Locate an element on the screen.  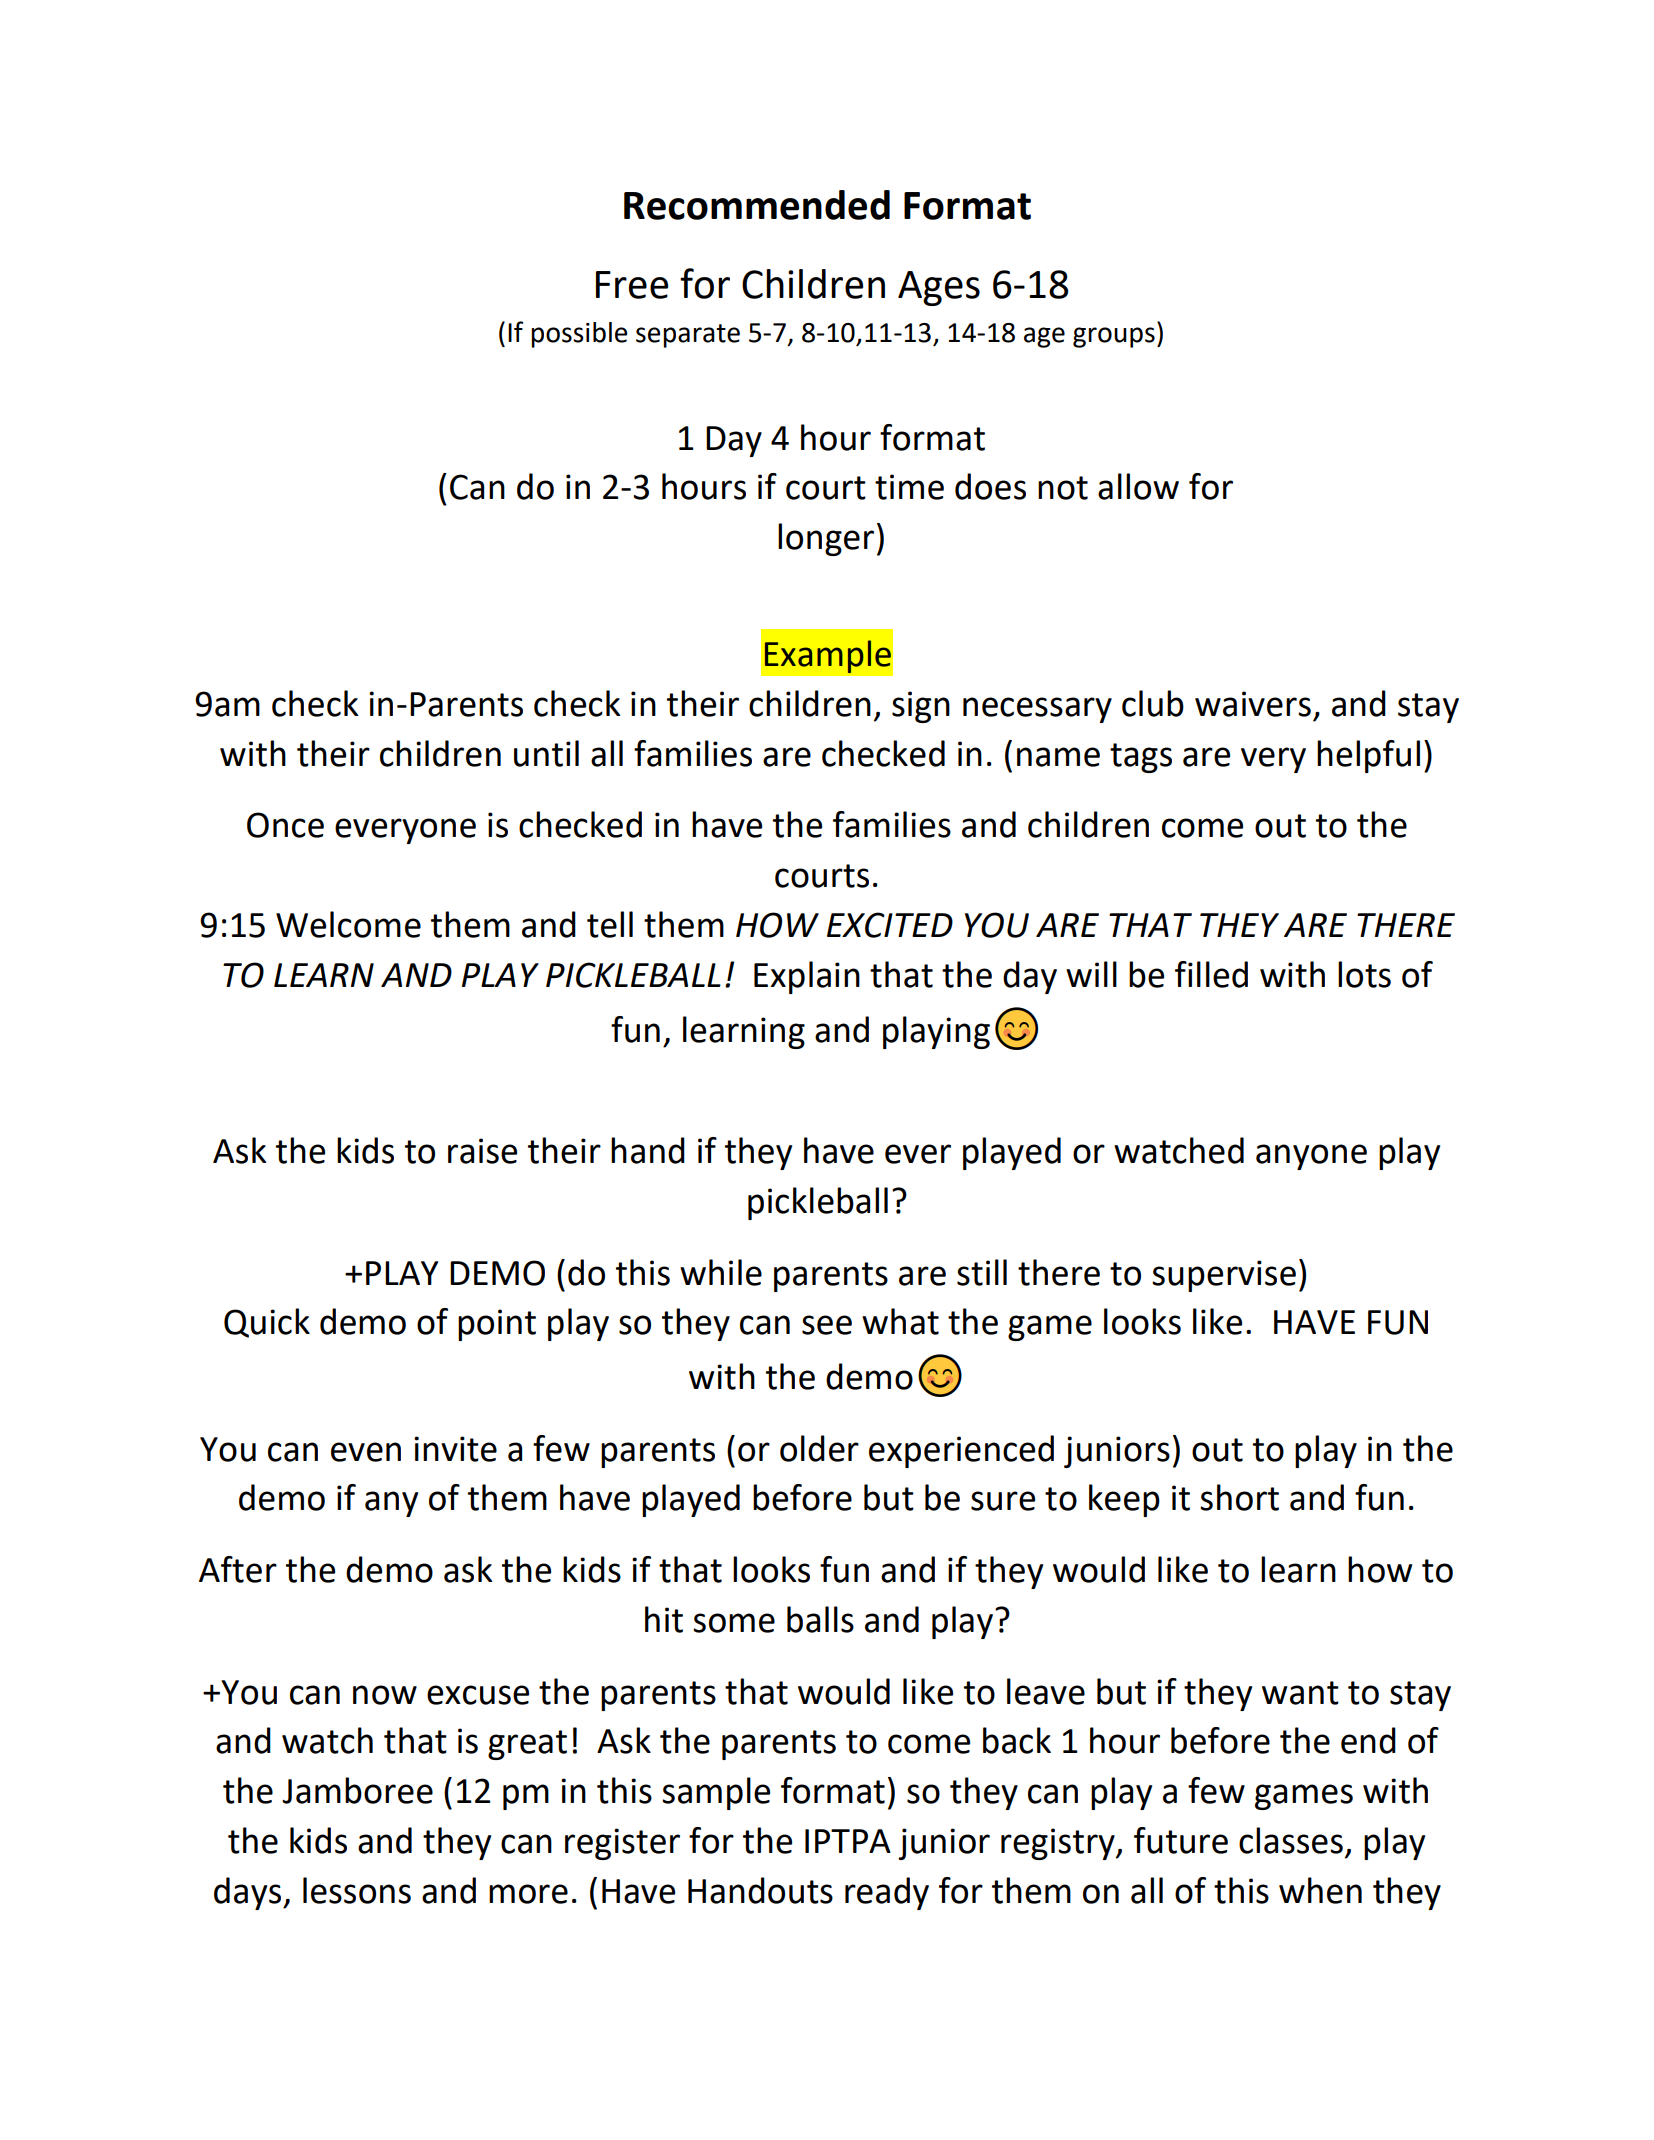
groups is located at coordinates (1114, 337).
